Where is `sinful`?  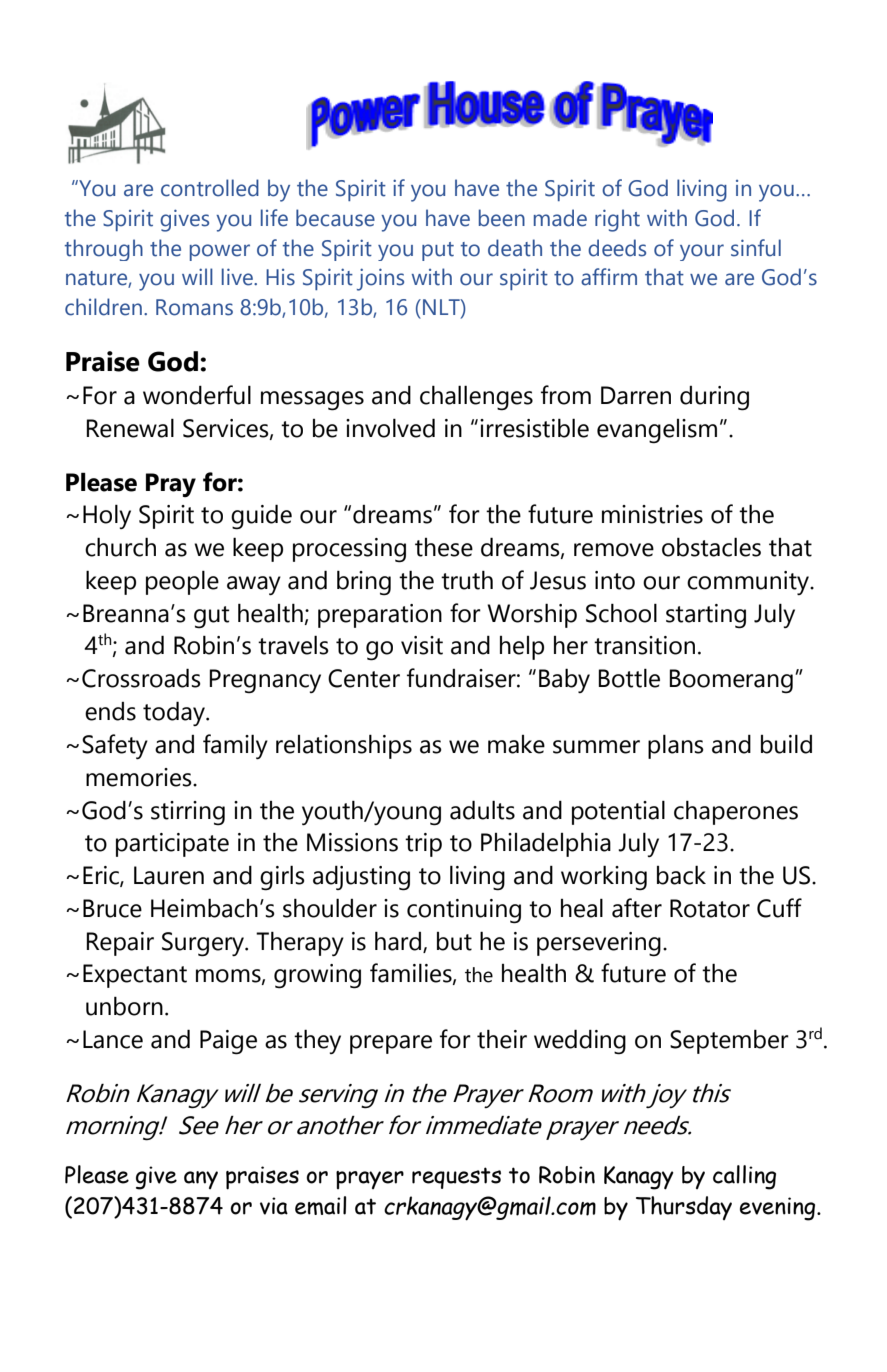 sinful is located at coordinates (756, 248).
